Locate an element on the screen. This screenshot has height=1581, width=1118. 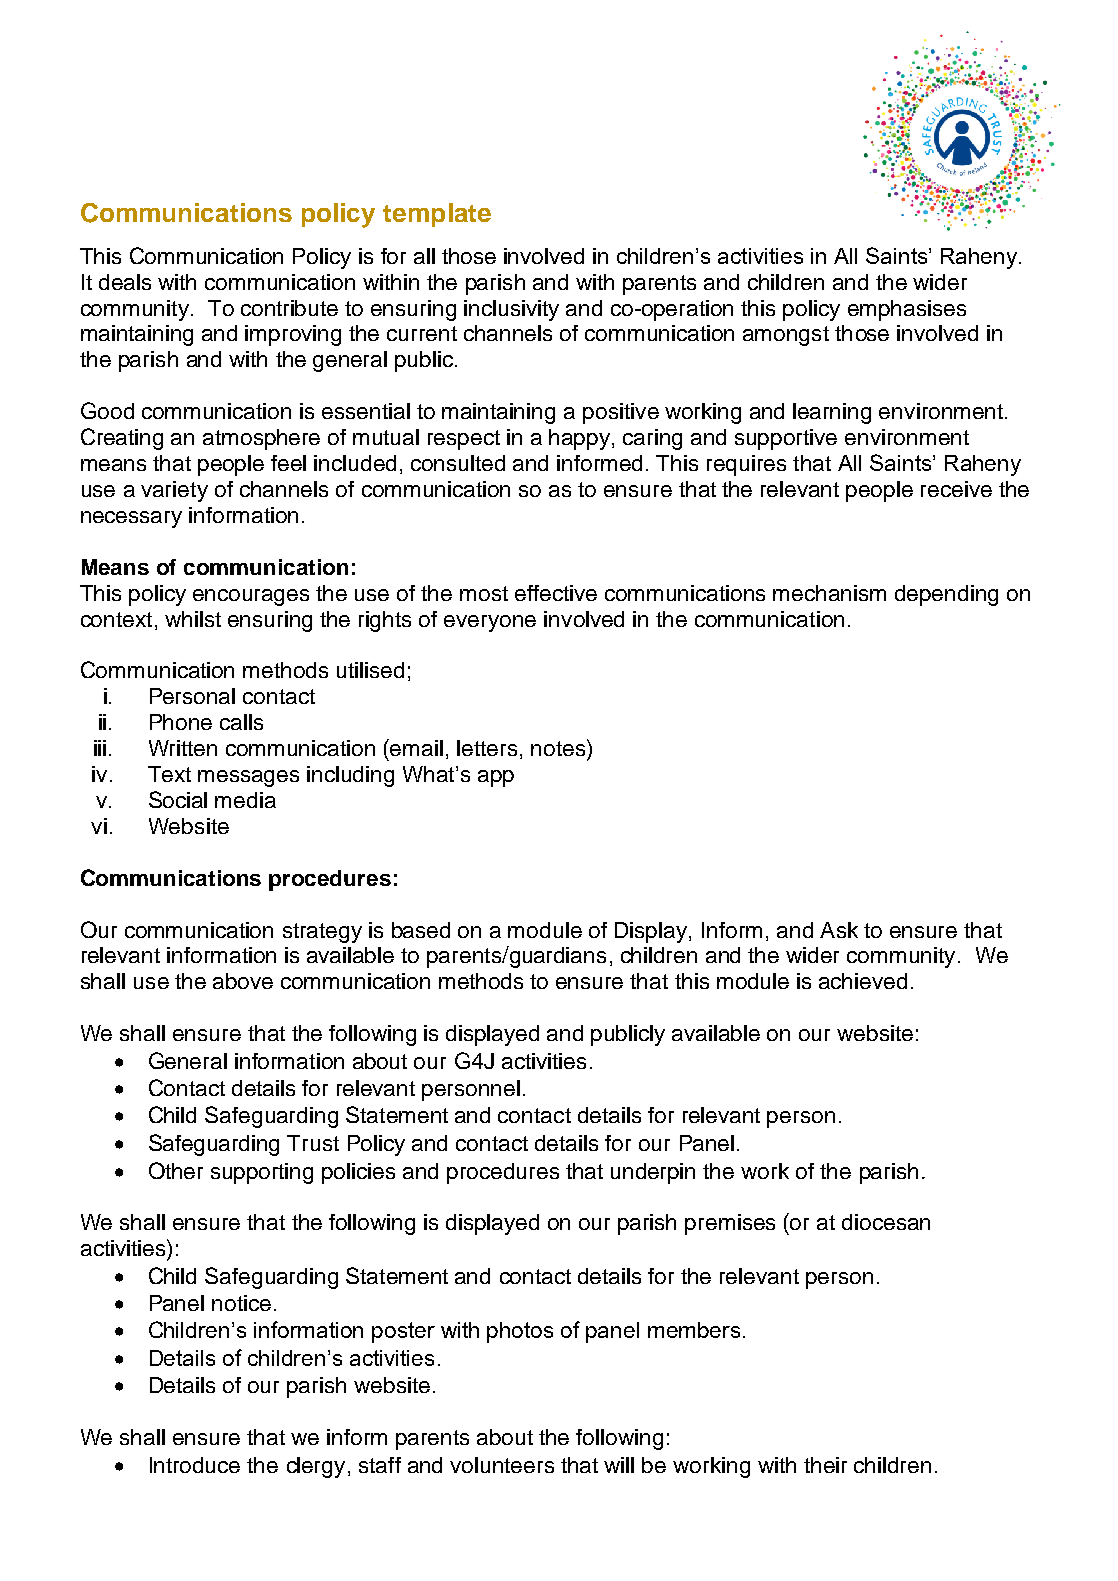
Social is located at coordinates (178, 799).
